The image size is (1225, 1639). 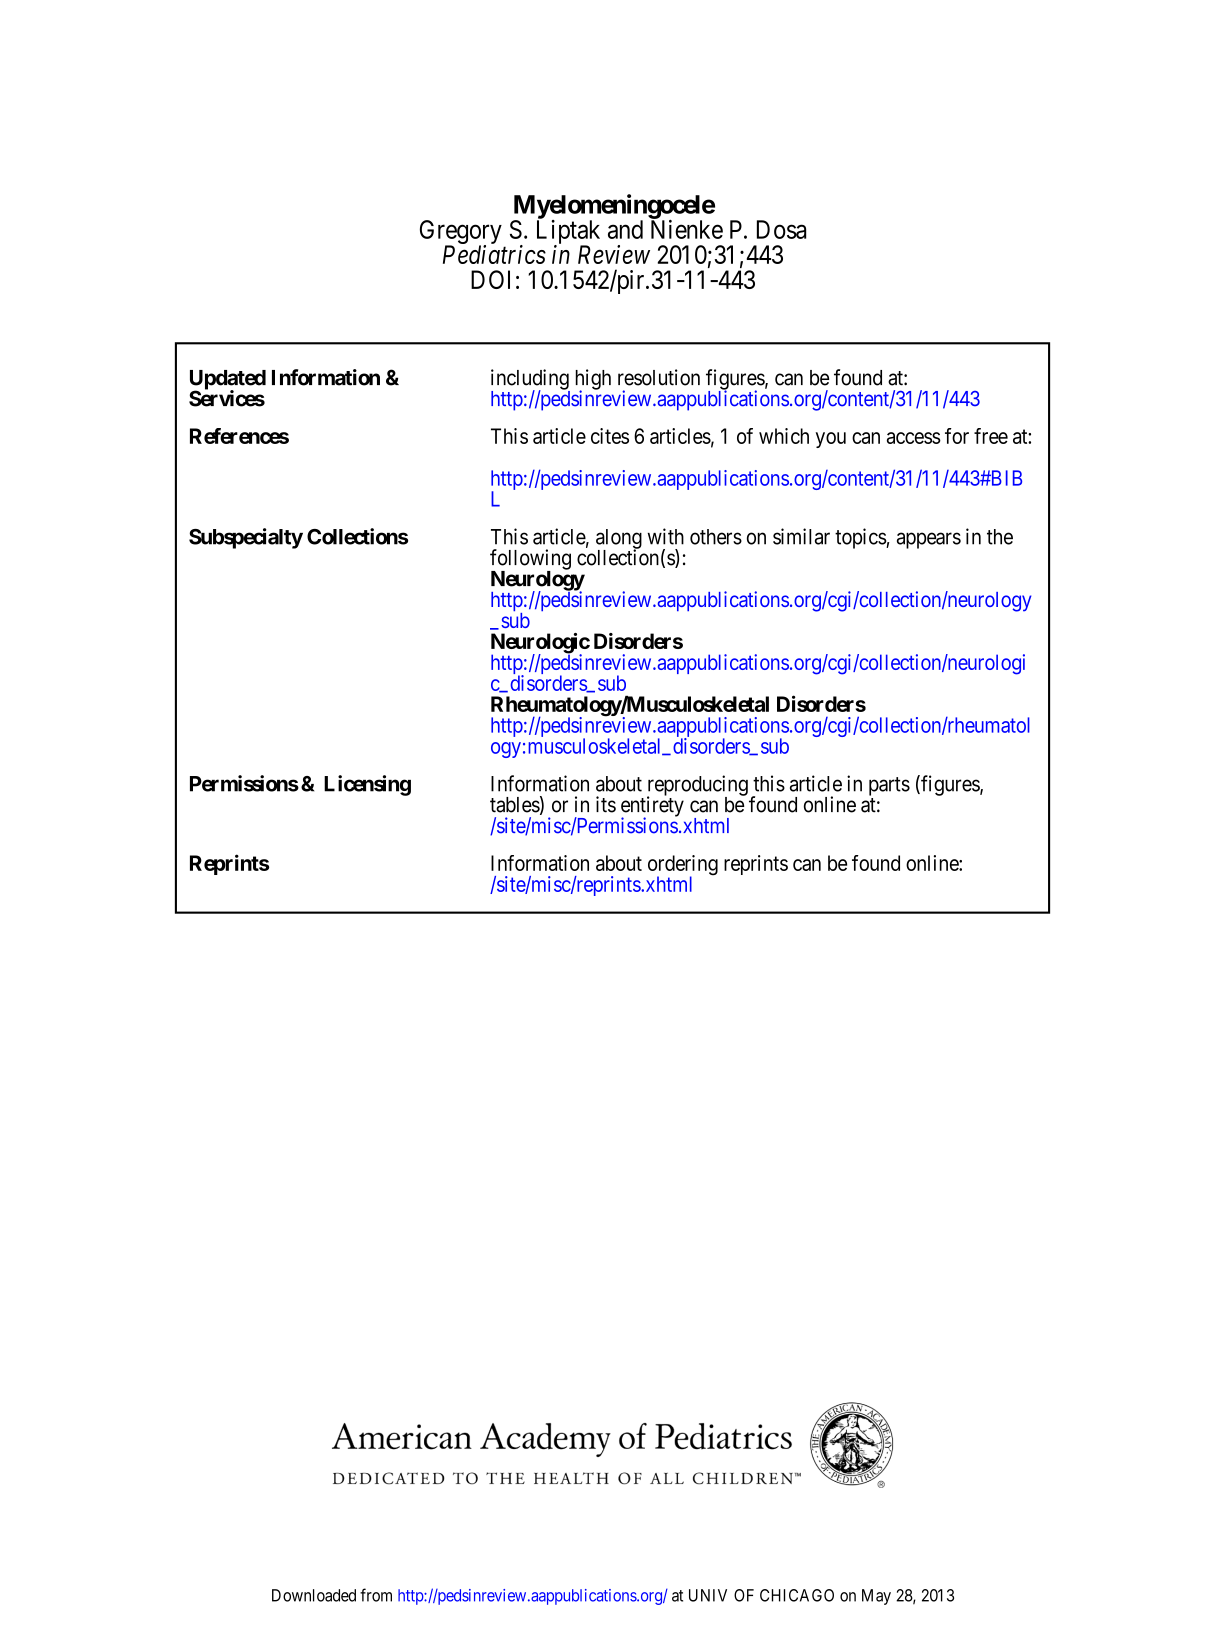 What do you see at coordinates (697, 786) in the document?
I see `reproducing` at bounding box center [697, 786].
